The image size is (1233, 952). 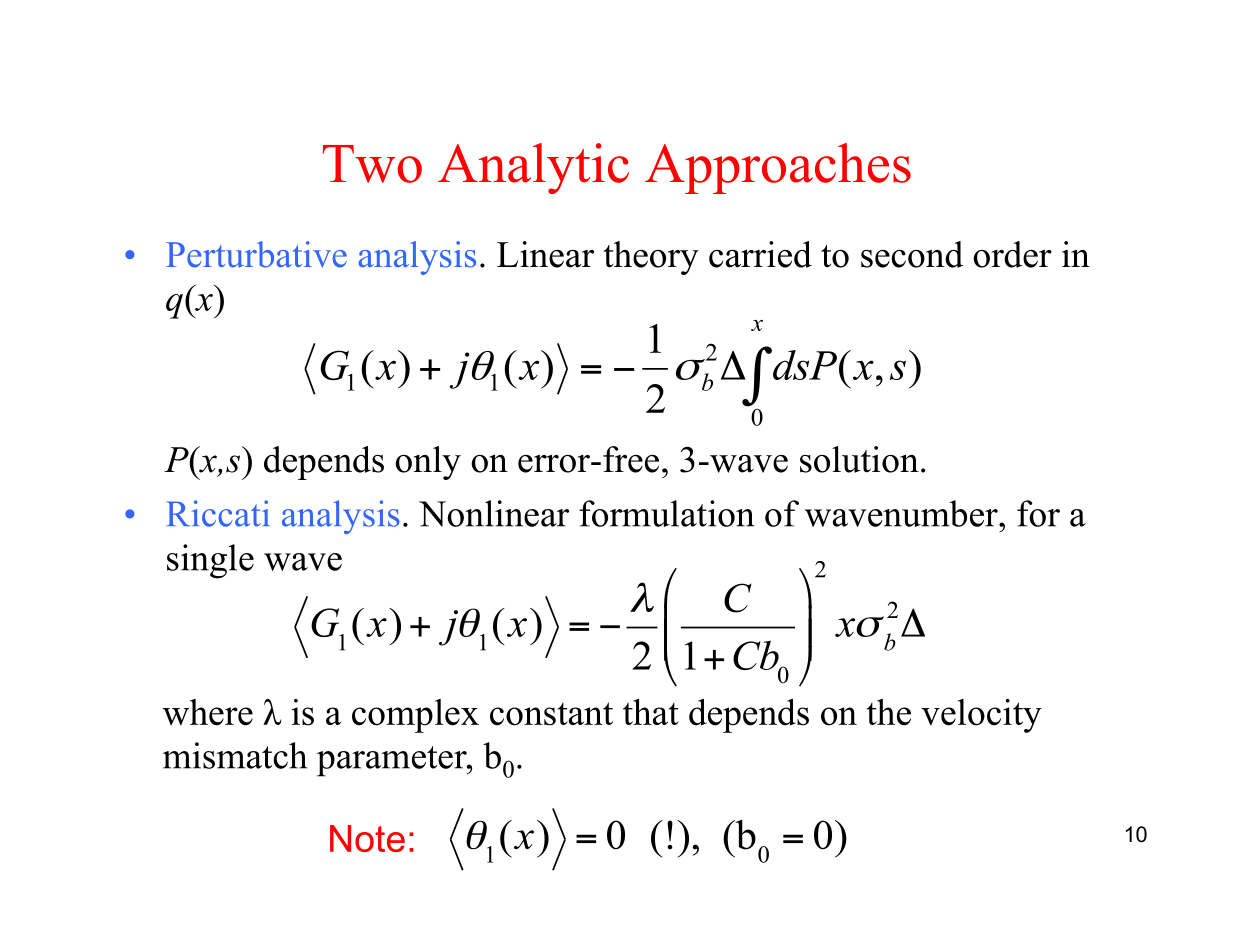 I want to click on formulation, so click(x=667, y=513).
